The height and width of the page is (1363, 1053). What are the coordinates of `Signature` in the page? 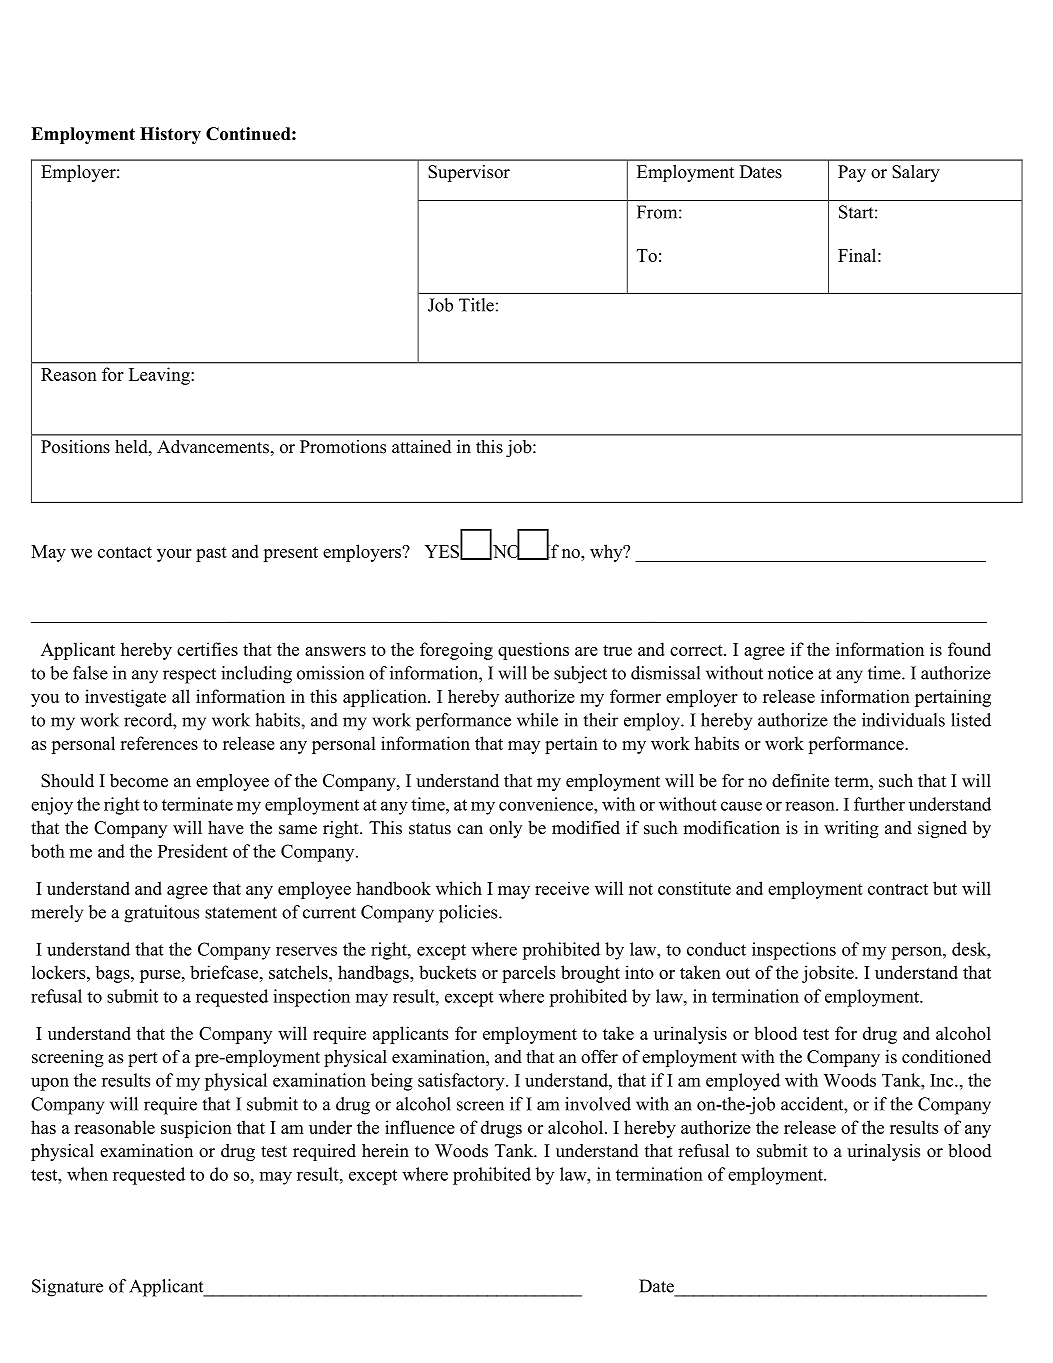 It's located at (67, 1288).
